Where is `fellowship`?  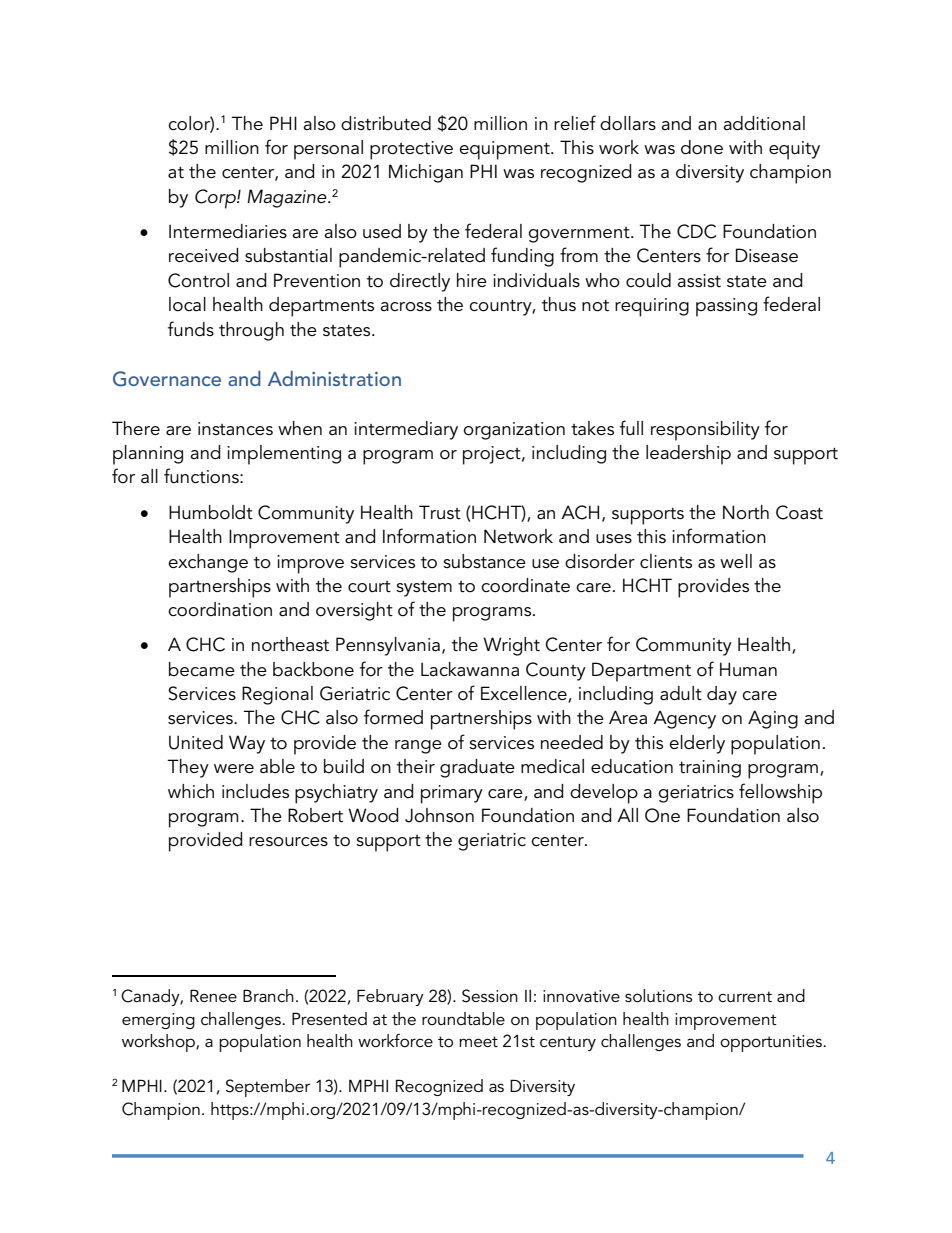 fellowship is located at coordinates (780, 793).
